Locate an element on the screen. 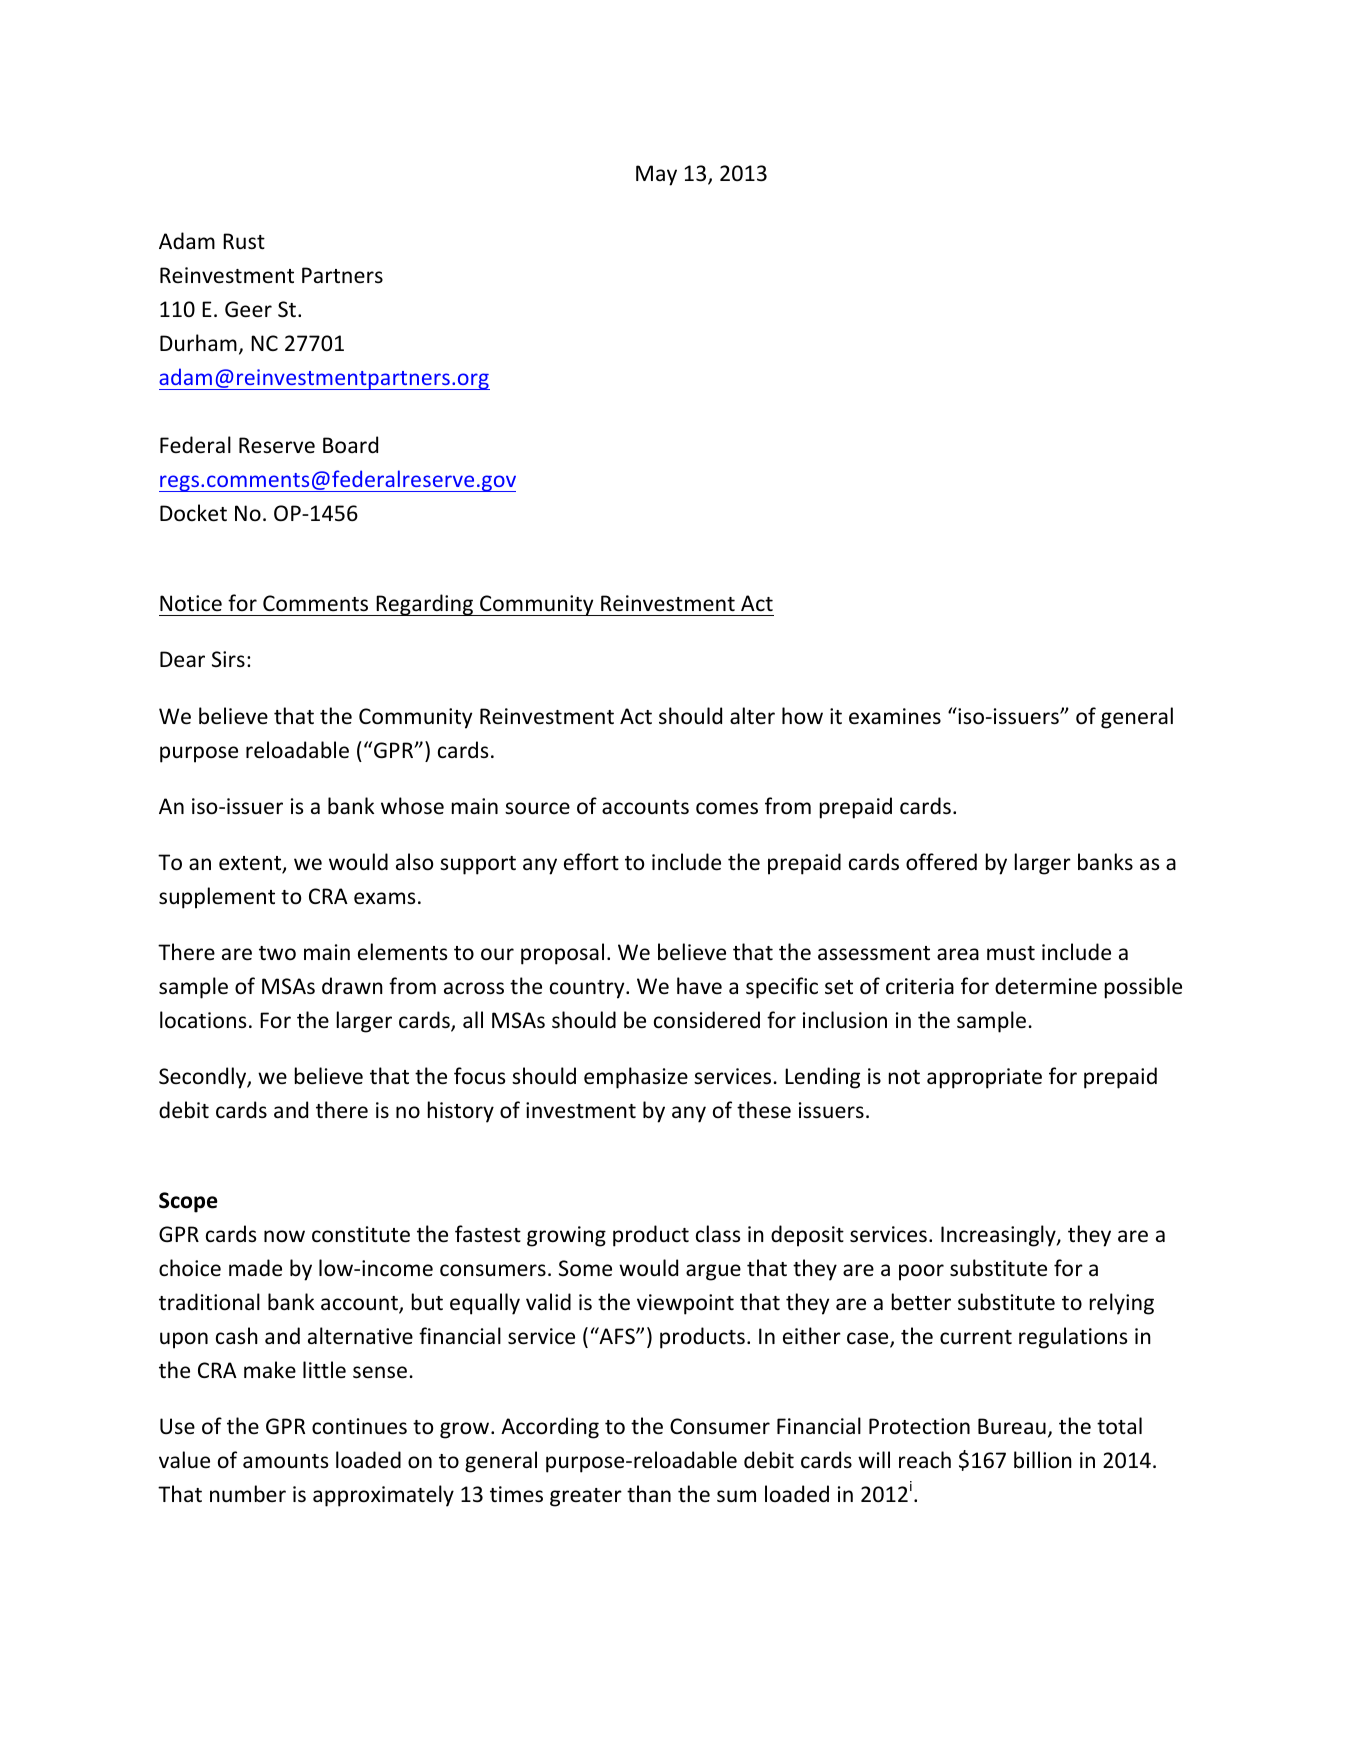  offered is located at coordinates (941, 862).
